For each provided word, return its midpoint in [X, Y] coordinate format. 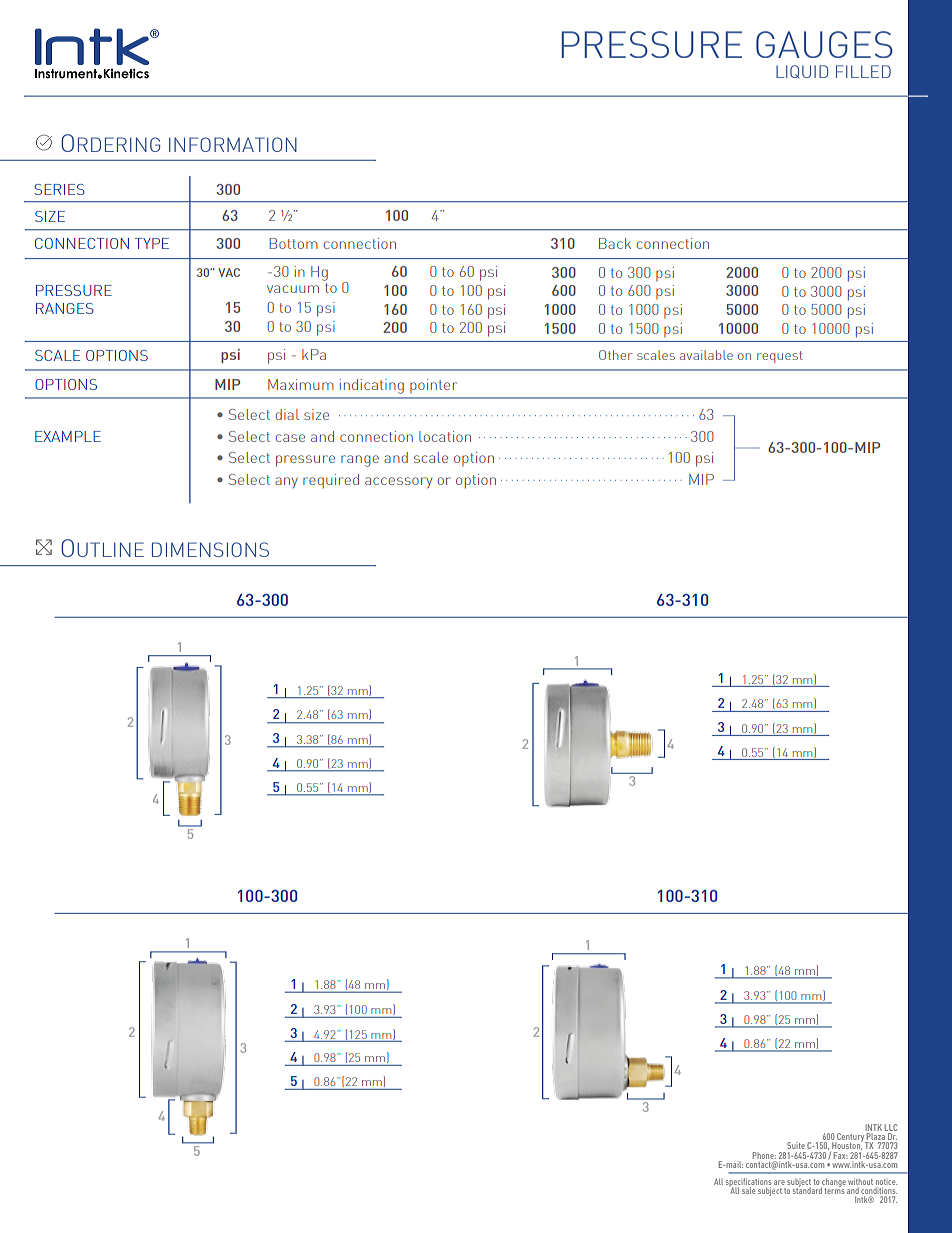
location [445, 436]
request [779, 357]
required [331, 481]
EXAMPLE [68, 436]
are [779, 1182]
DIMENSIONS [210, 549]
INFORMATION [233, 144]
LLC [891, 1127]
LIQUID [802, 71]
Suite [796, 1145]
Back [615, 243]
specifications [749, 1183]
